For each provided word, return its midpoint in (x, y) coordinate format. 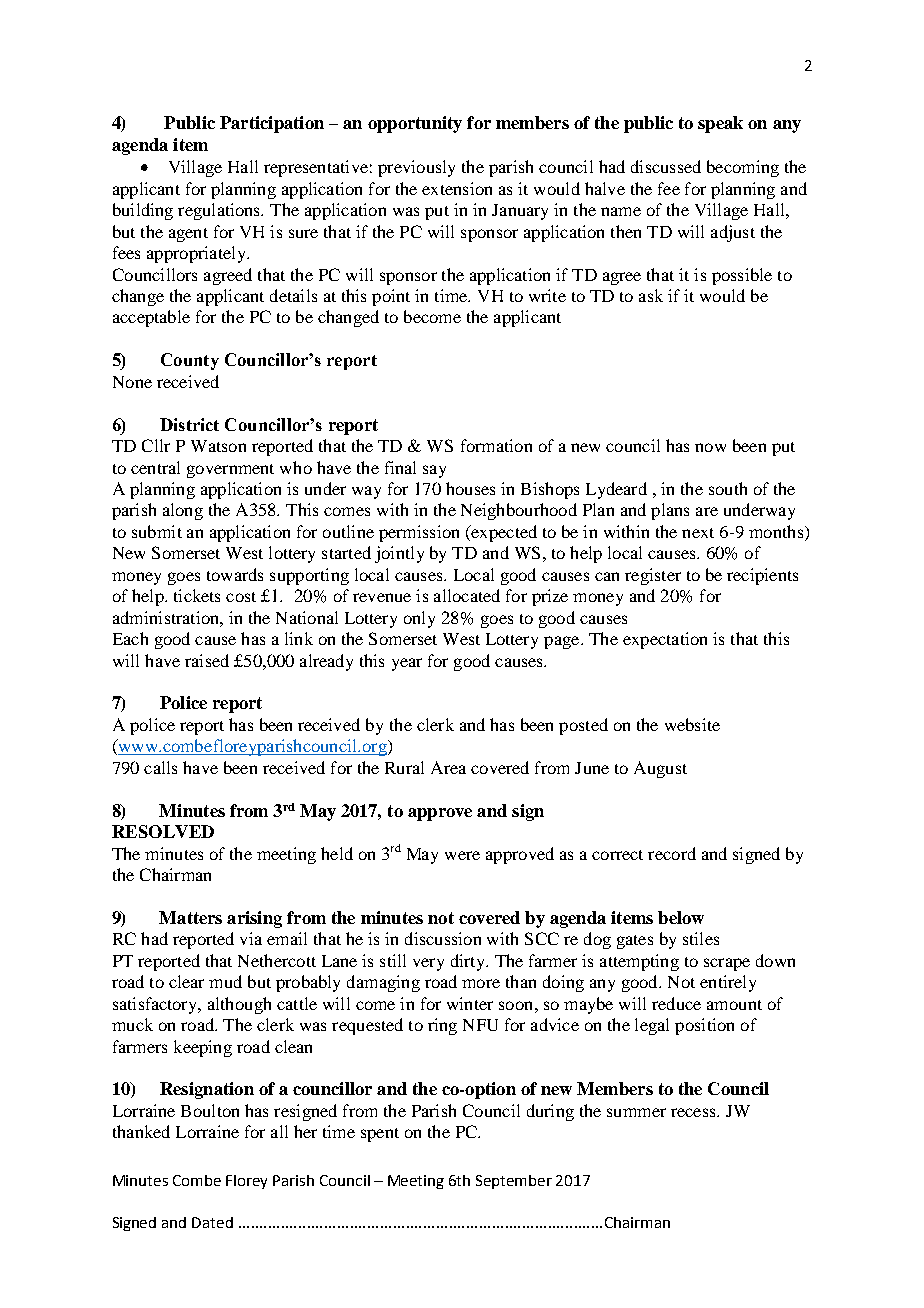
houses (470, 488)
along (183, 511)
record (672, 853)
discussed (666, 166)
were (462, 855)
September (514, 1182)
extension (457, 188)
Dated (212, 1222)
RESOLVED (163, 831)
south (728, 488)
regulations (220, 211)
